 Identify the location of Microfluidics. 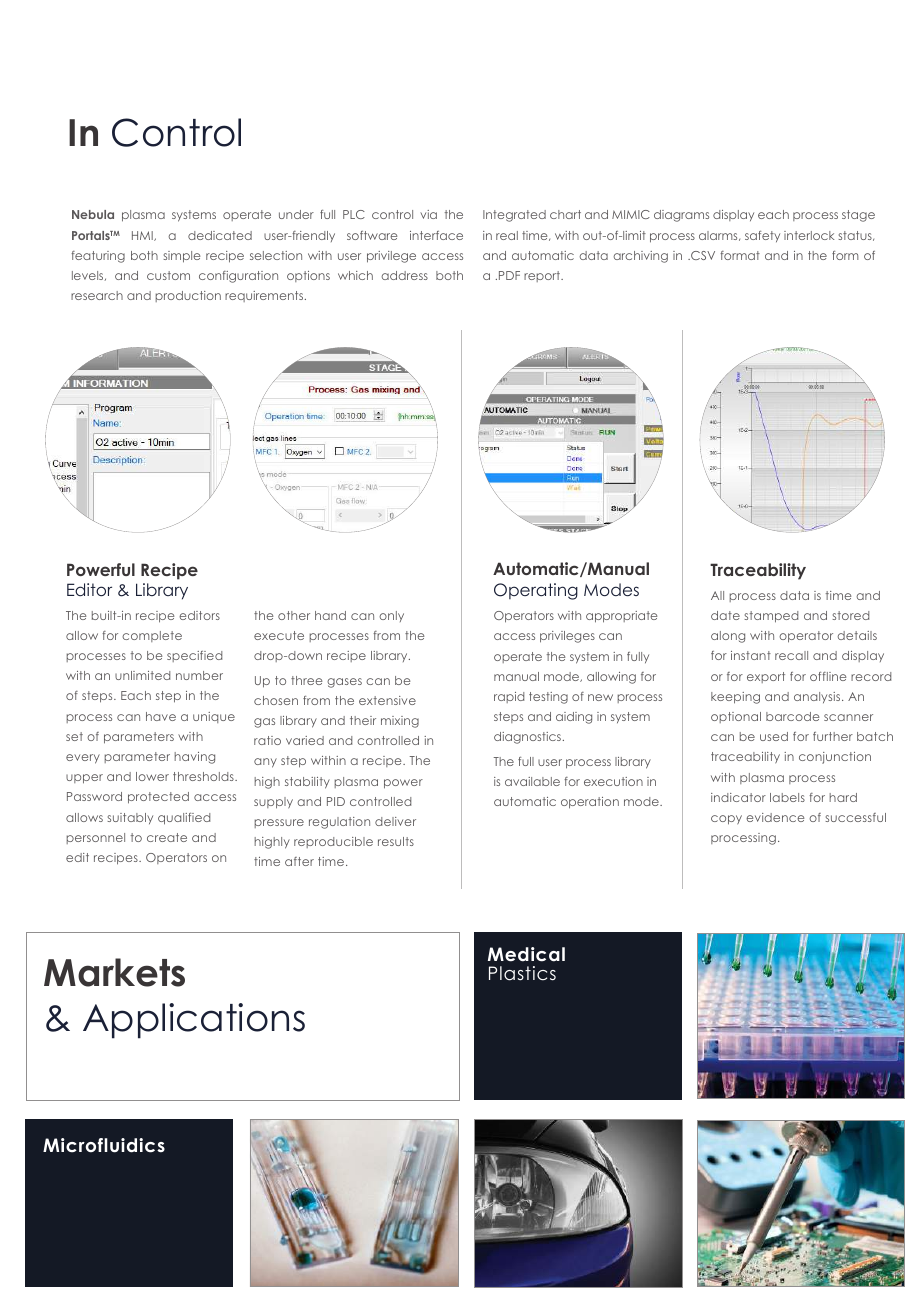
(104, 1145).
